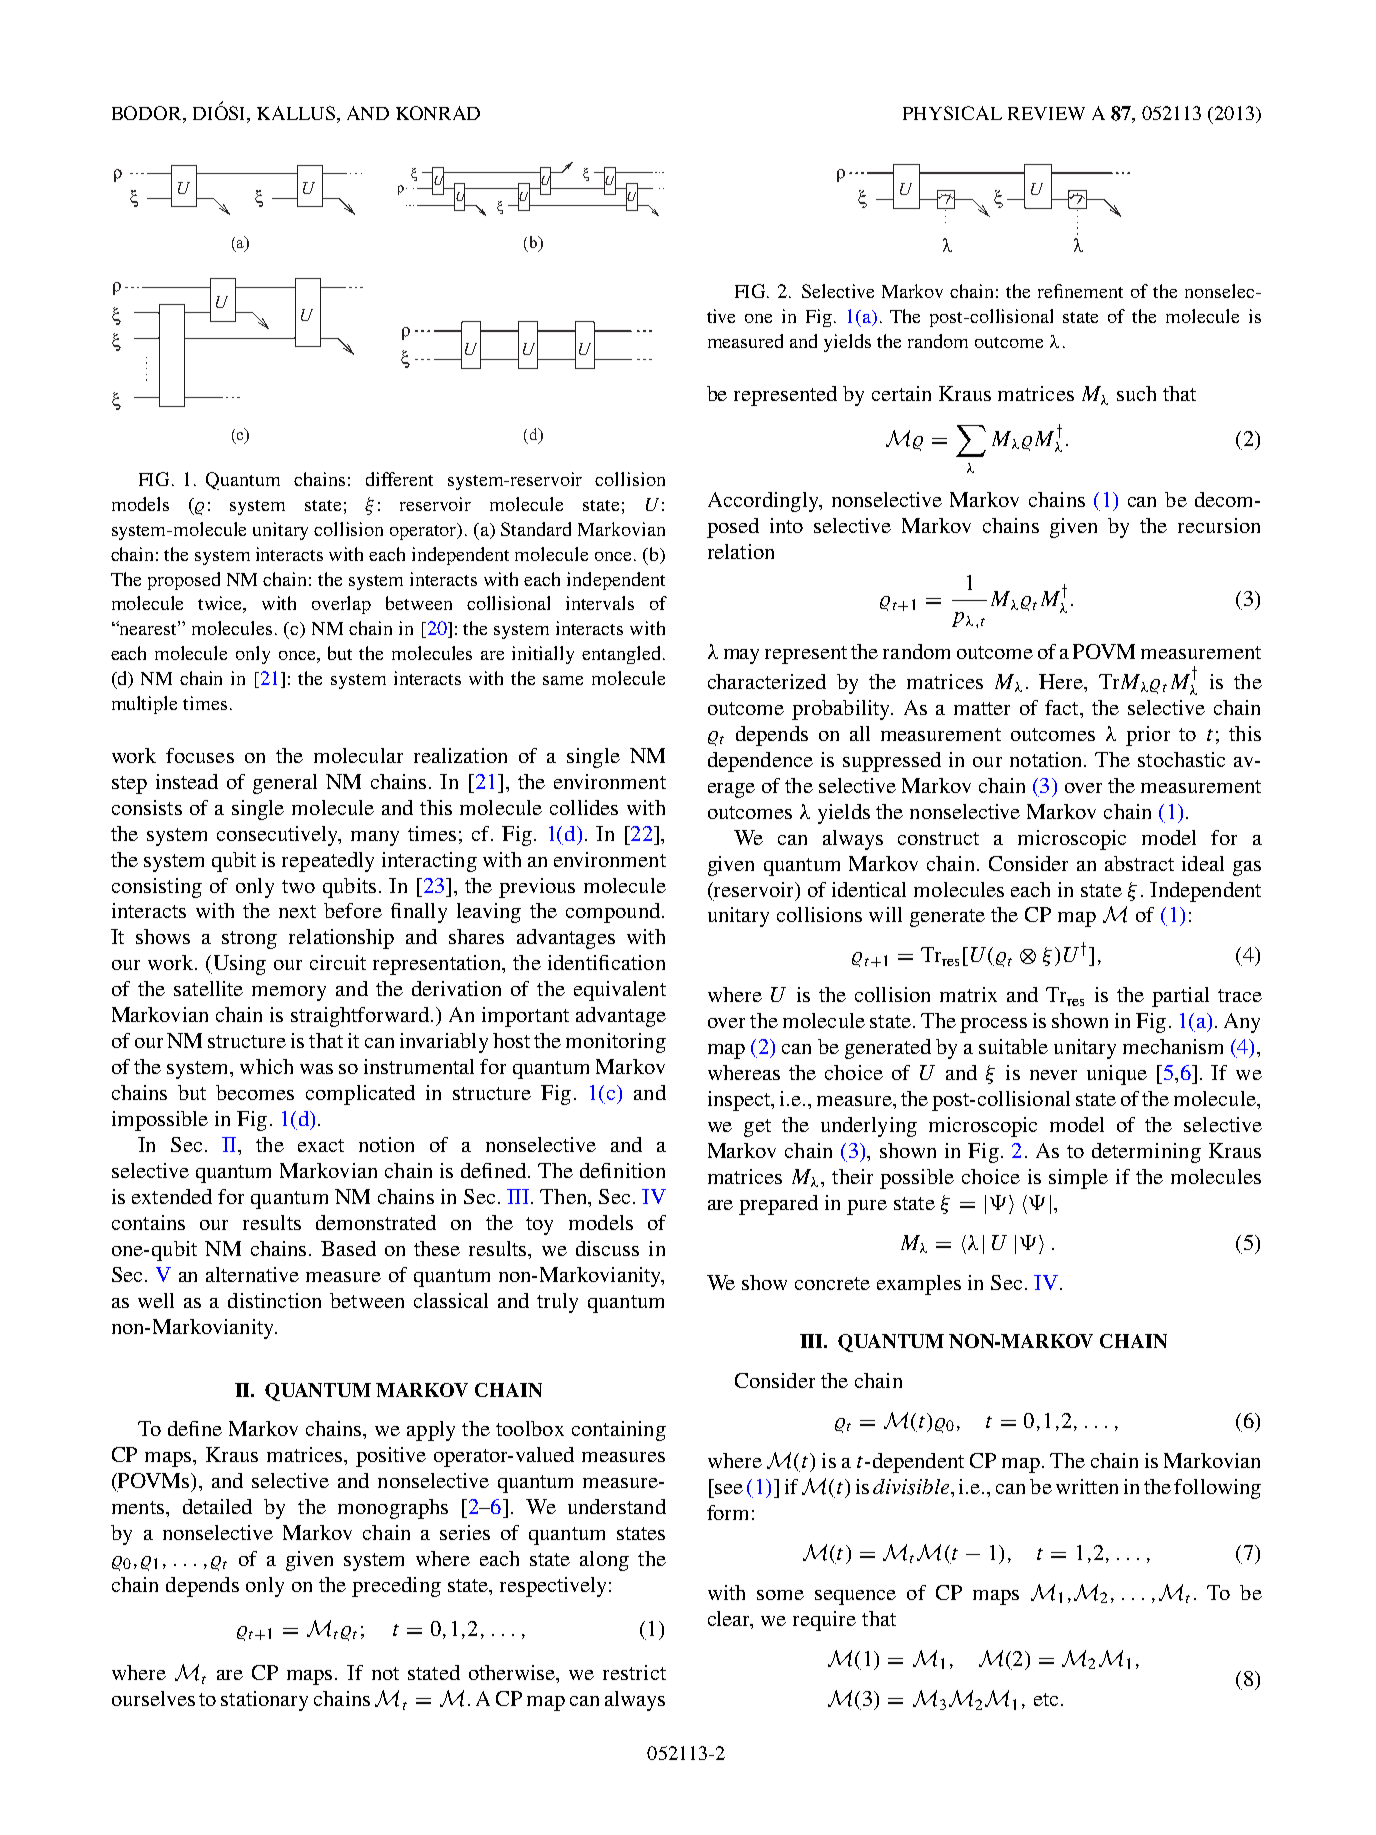  I want to click on PHYSICAL, so click(952, 113).
